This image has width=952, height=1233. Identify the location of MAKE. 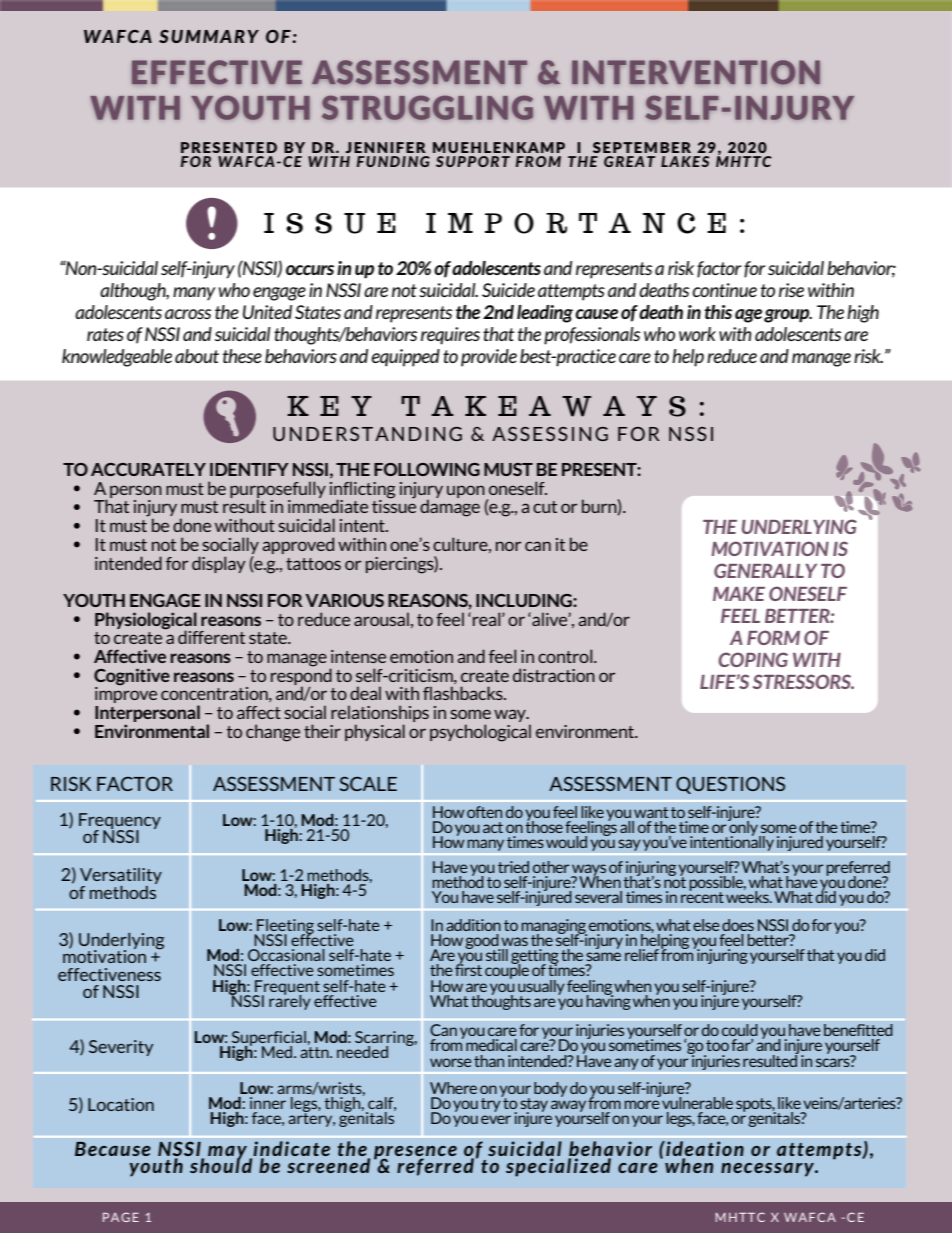
(739, 594).
